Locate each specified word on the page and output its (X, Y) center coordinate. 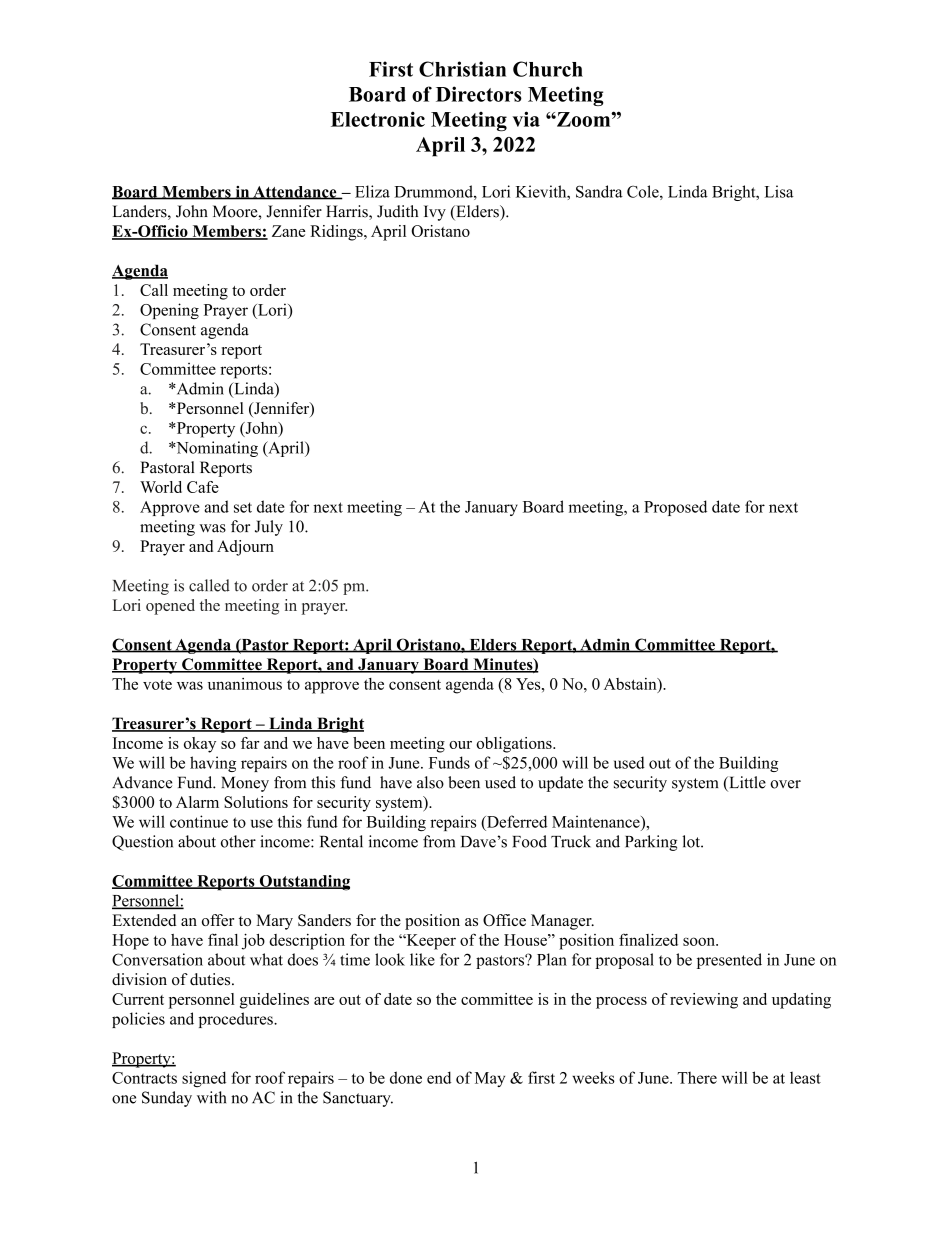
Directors (479, 94)
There (697, 1078)
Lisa (779, 191)
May (490, 1079)
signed (204, 1079)
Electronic (378, 119)
